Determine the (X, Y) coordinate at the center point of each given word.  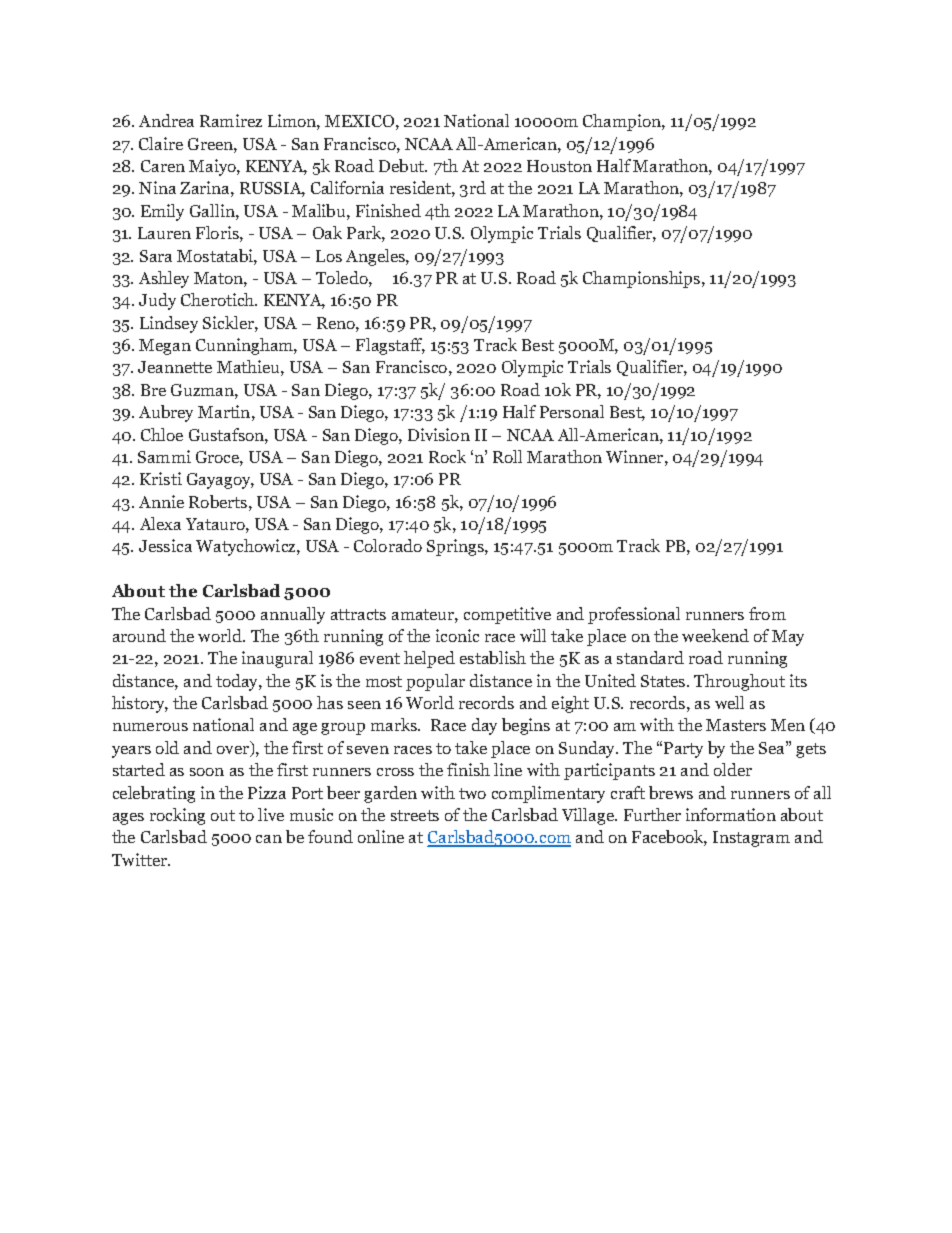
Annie (161, 501)
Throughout (739, 682)
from (767, 613)
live (271, 814)
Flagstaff (390, 346)
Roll (507, 456)
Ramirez (231, 120)
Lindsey (169, 324)
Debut (403, 165)
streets (415, 815)
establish (493, 657)
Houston (559, 166)
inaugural (277, 659)
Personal (572, 411)
